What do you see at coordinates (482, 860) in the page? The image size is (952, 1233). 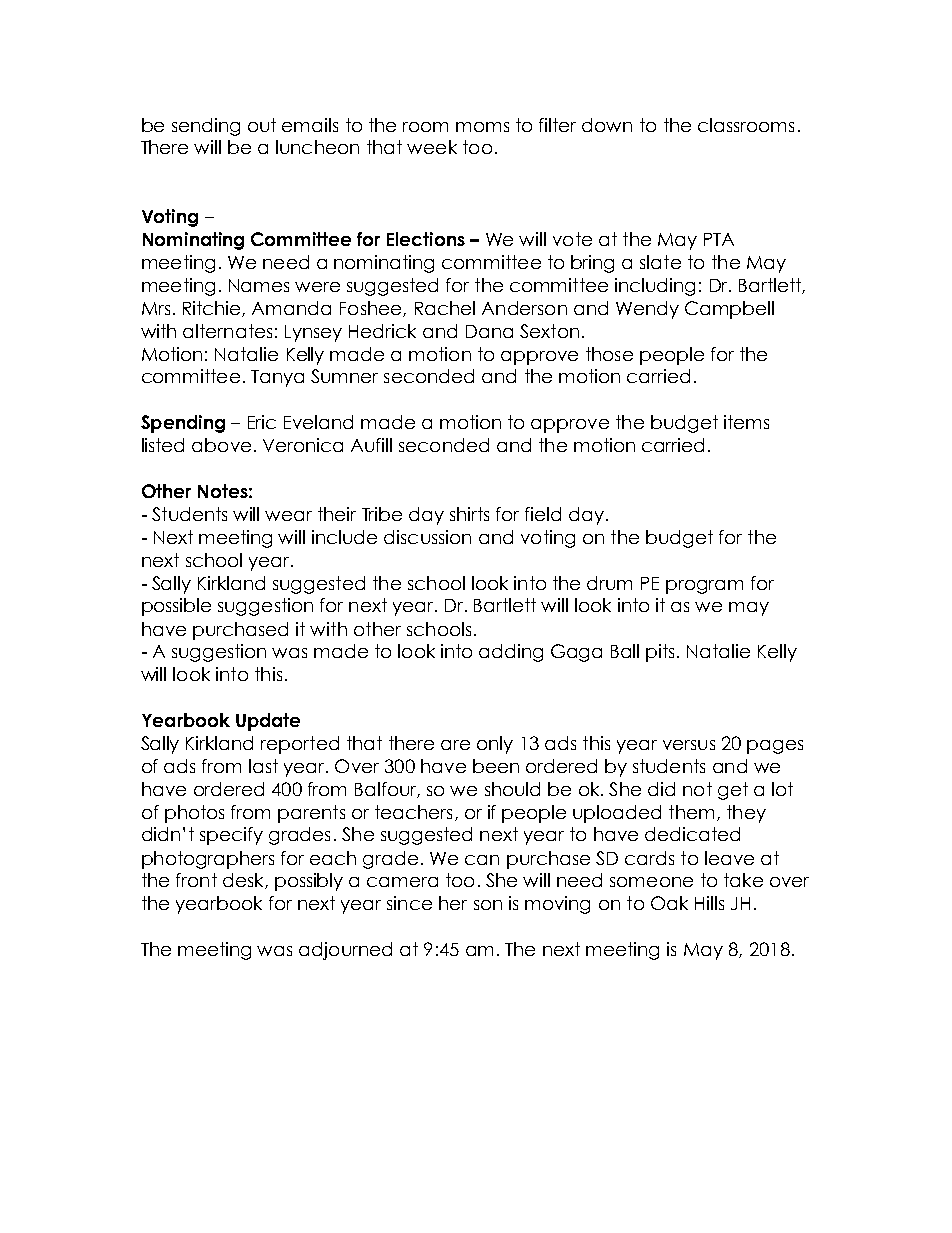 I see `can` at bounding box center [482, 860].
